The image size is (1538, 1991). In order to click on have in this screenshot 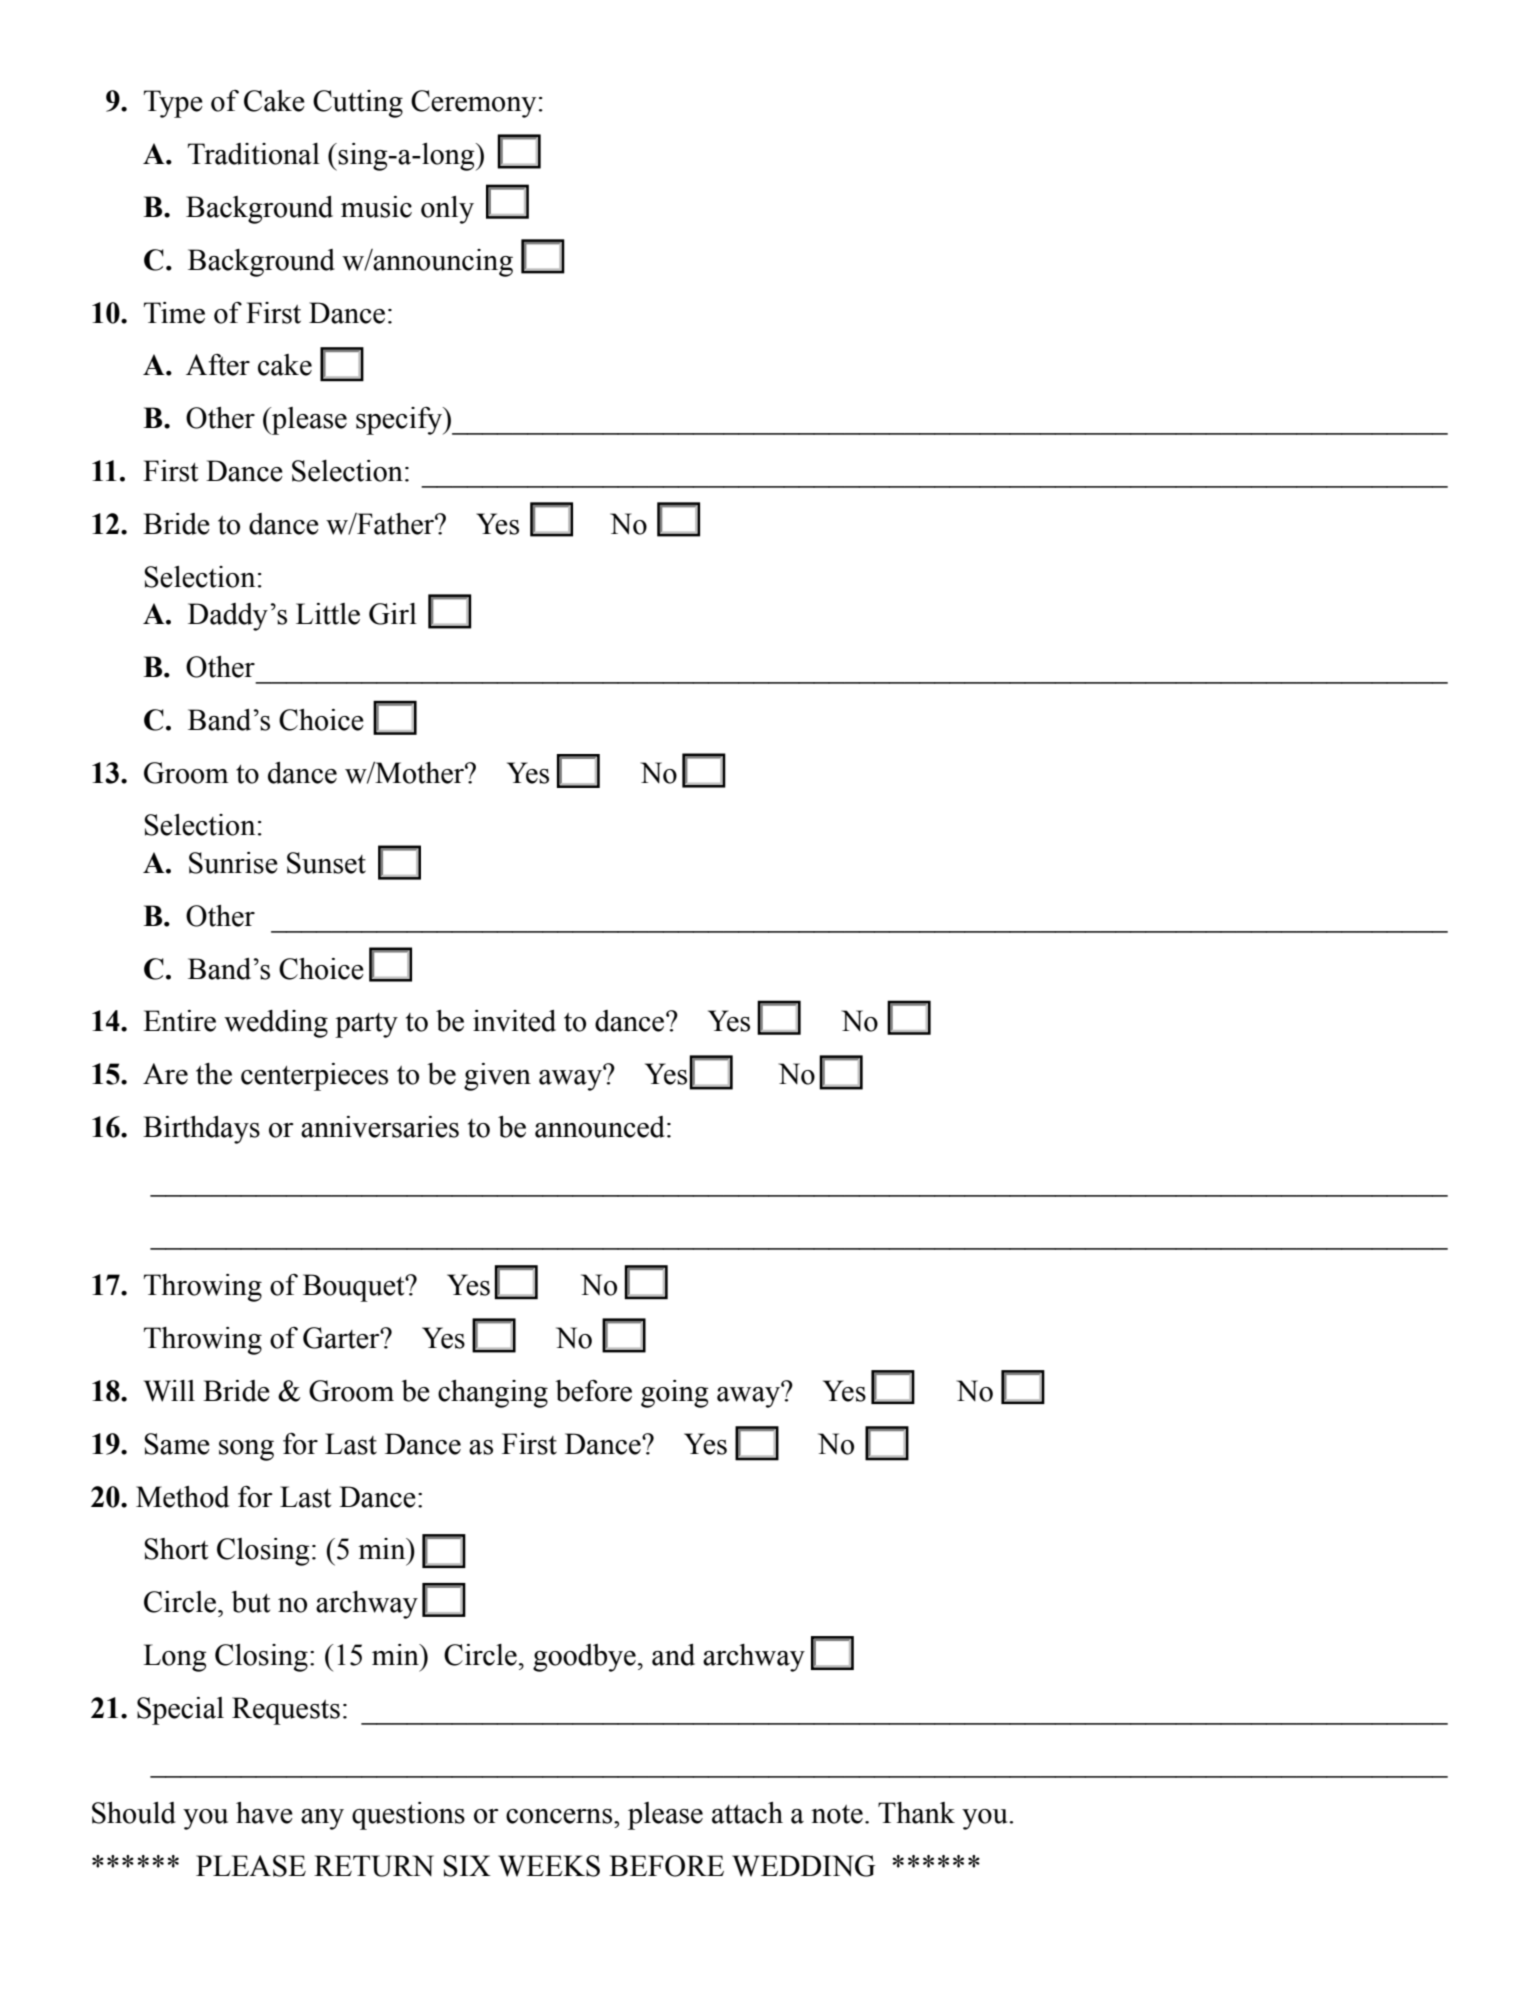, I will do `click(264, 1813)`.
